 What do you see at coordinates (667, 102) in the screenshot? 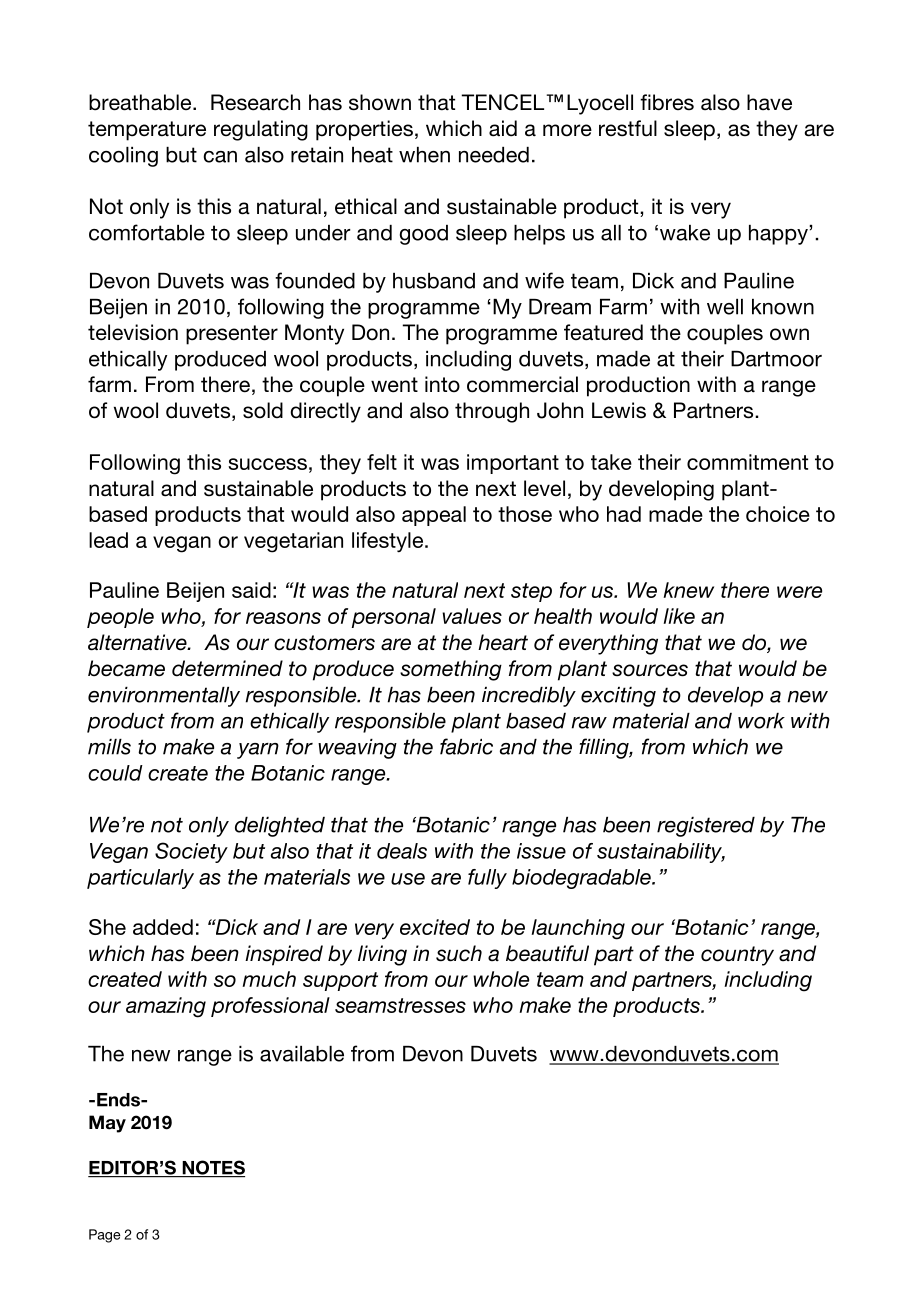
I see `fibres` at bounding box center [667, 102].
